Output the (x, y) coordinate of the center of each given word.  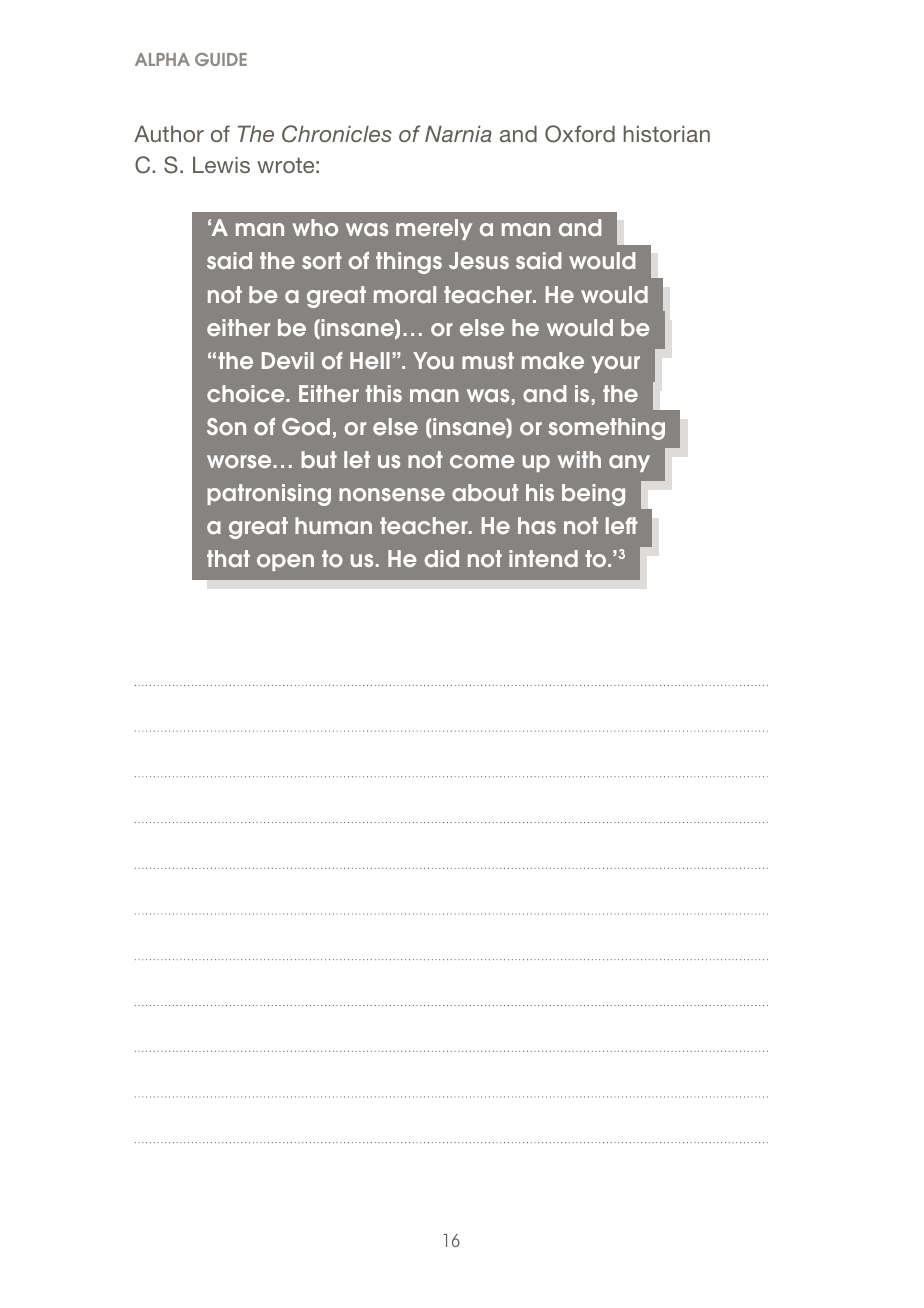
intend (543, 558)
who (315, 227)
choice (247, 393)
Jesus (479, 260)
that (228, 558)
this (384, 393)
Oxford (580, 134)
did (441, 558)
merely (434, 229)
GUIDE (221, 59)
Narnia (458, 133)
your (616, 364)
